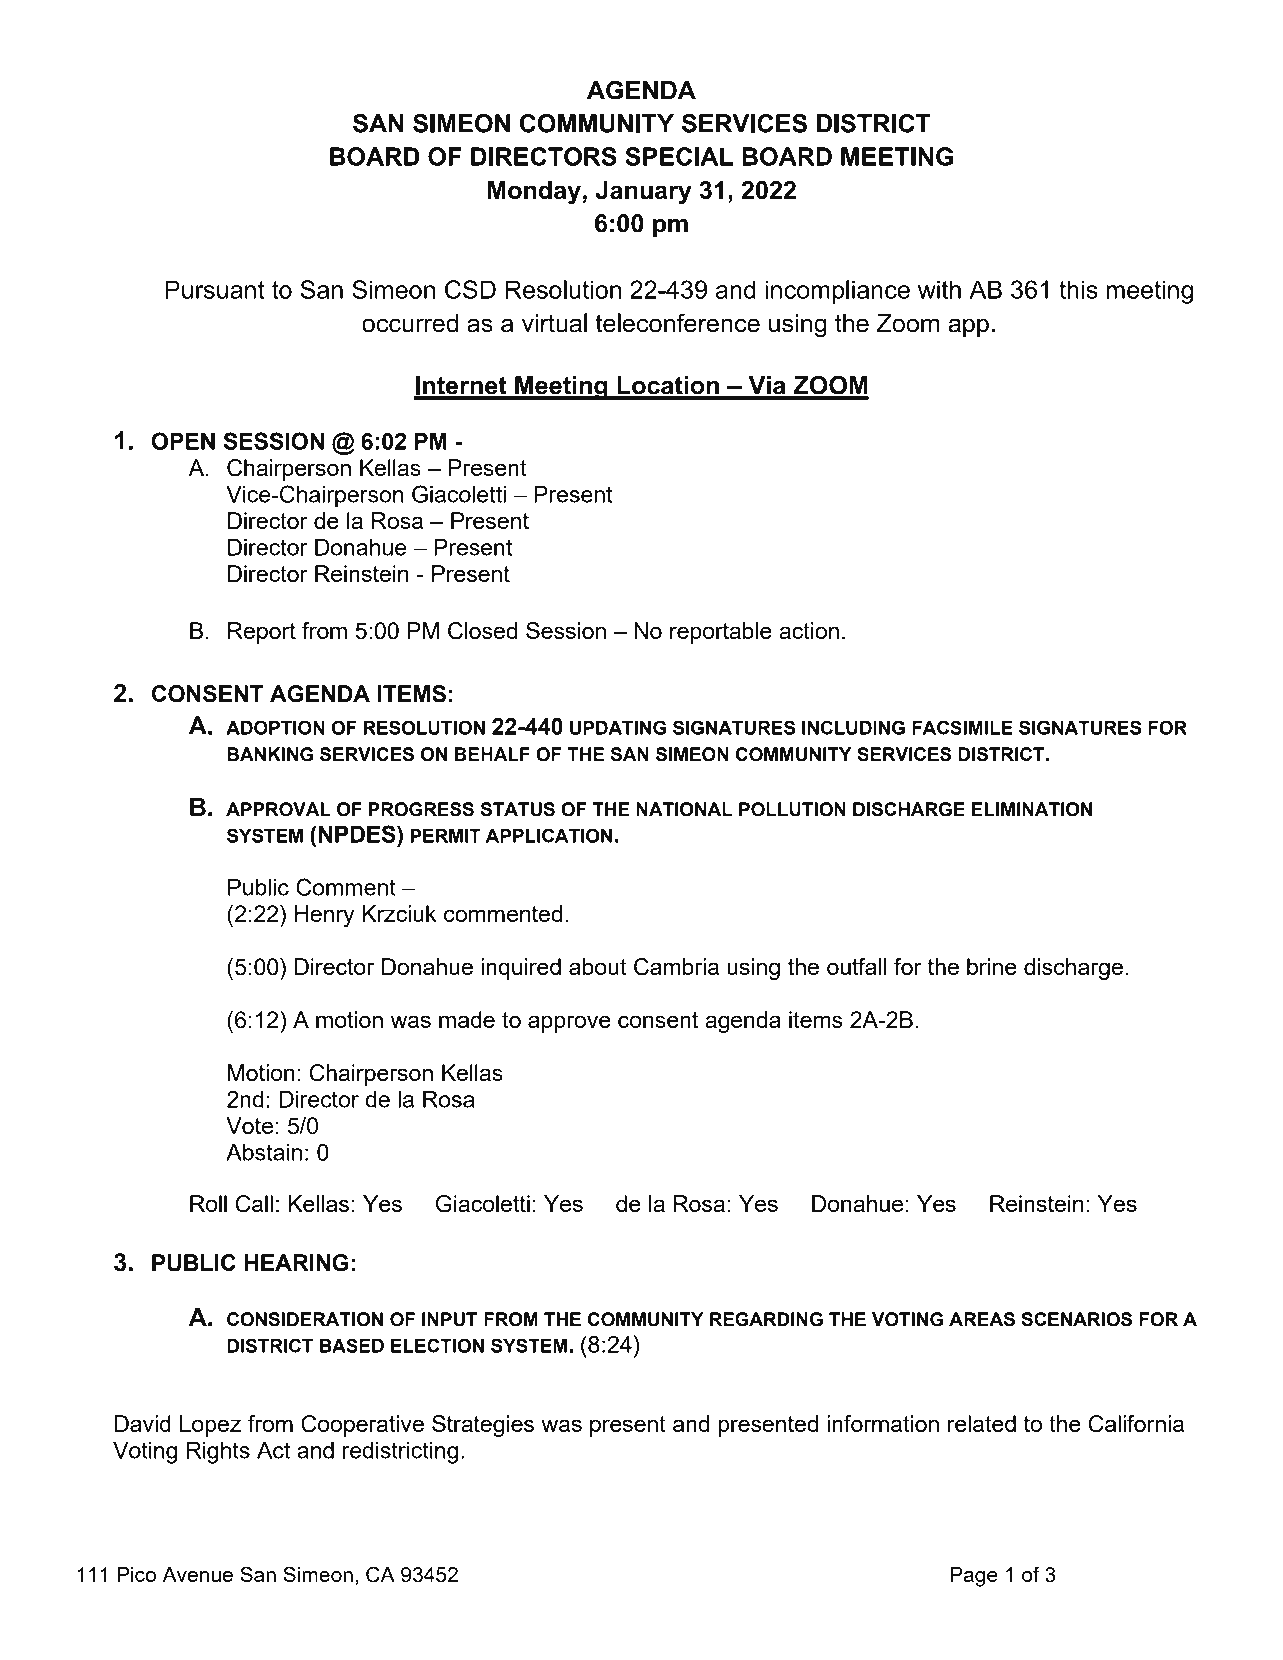 The image size is (1283, 1660). I want to click on Strategies, so click(483, 1426).
